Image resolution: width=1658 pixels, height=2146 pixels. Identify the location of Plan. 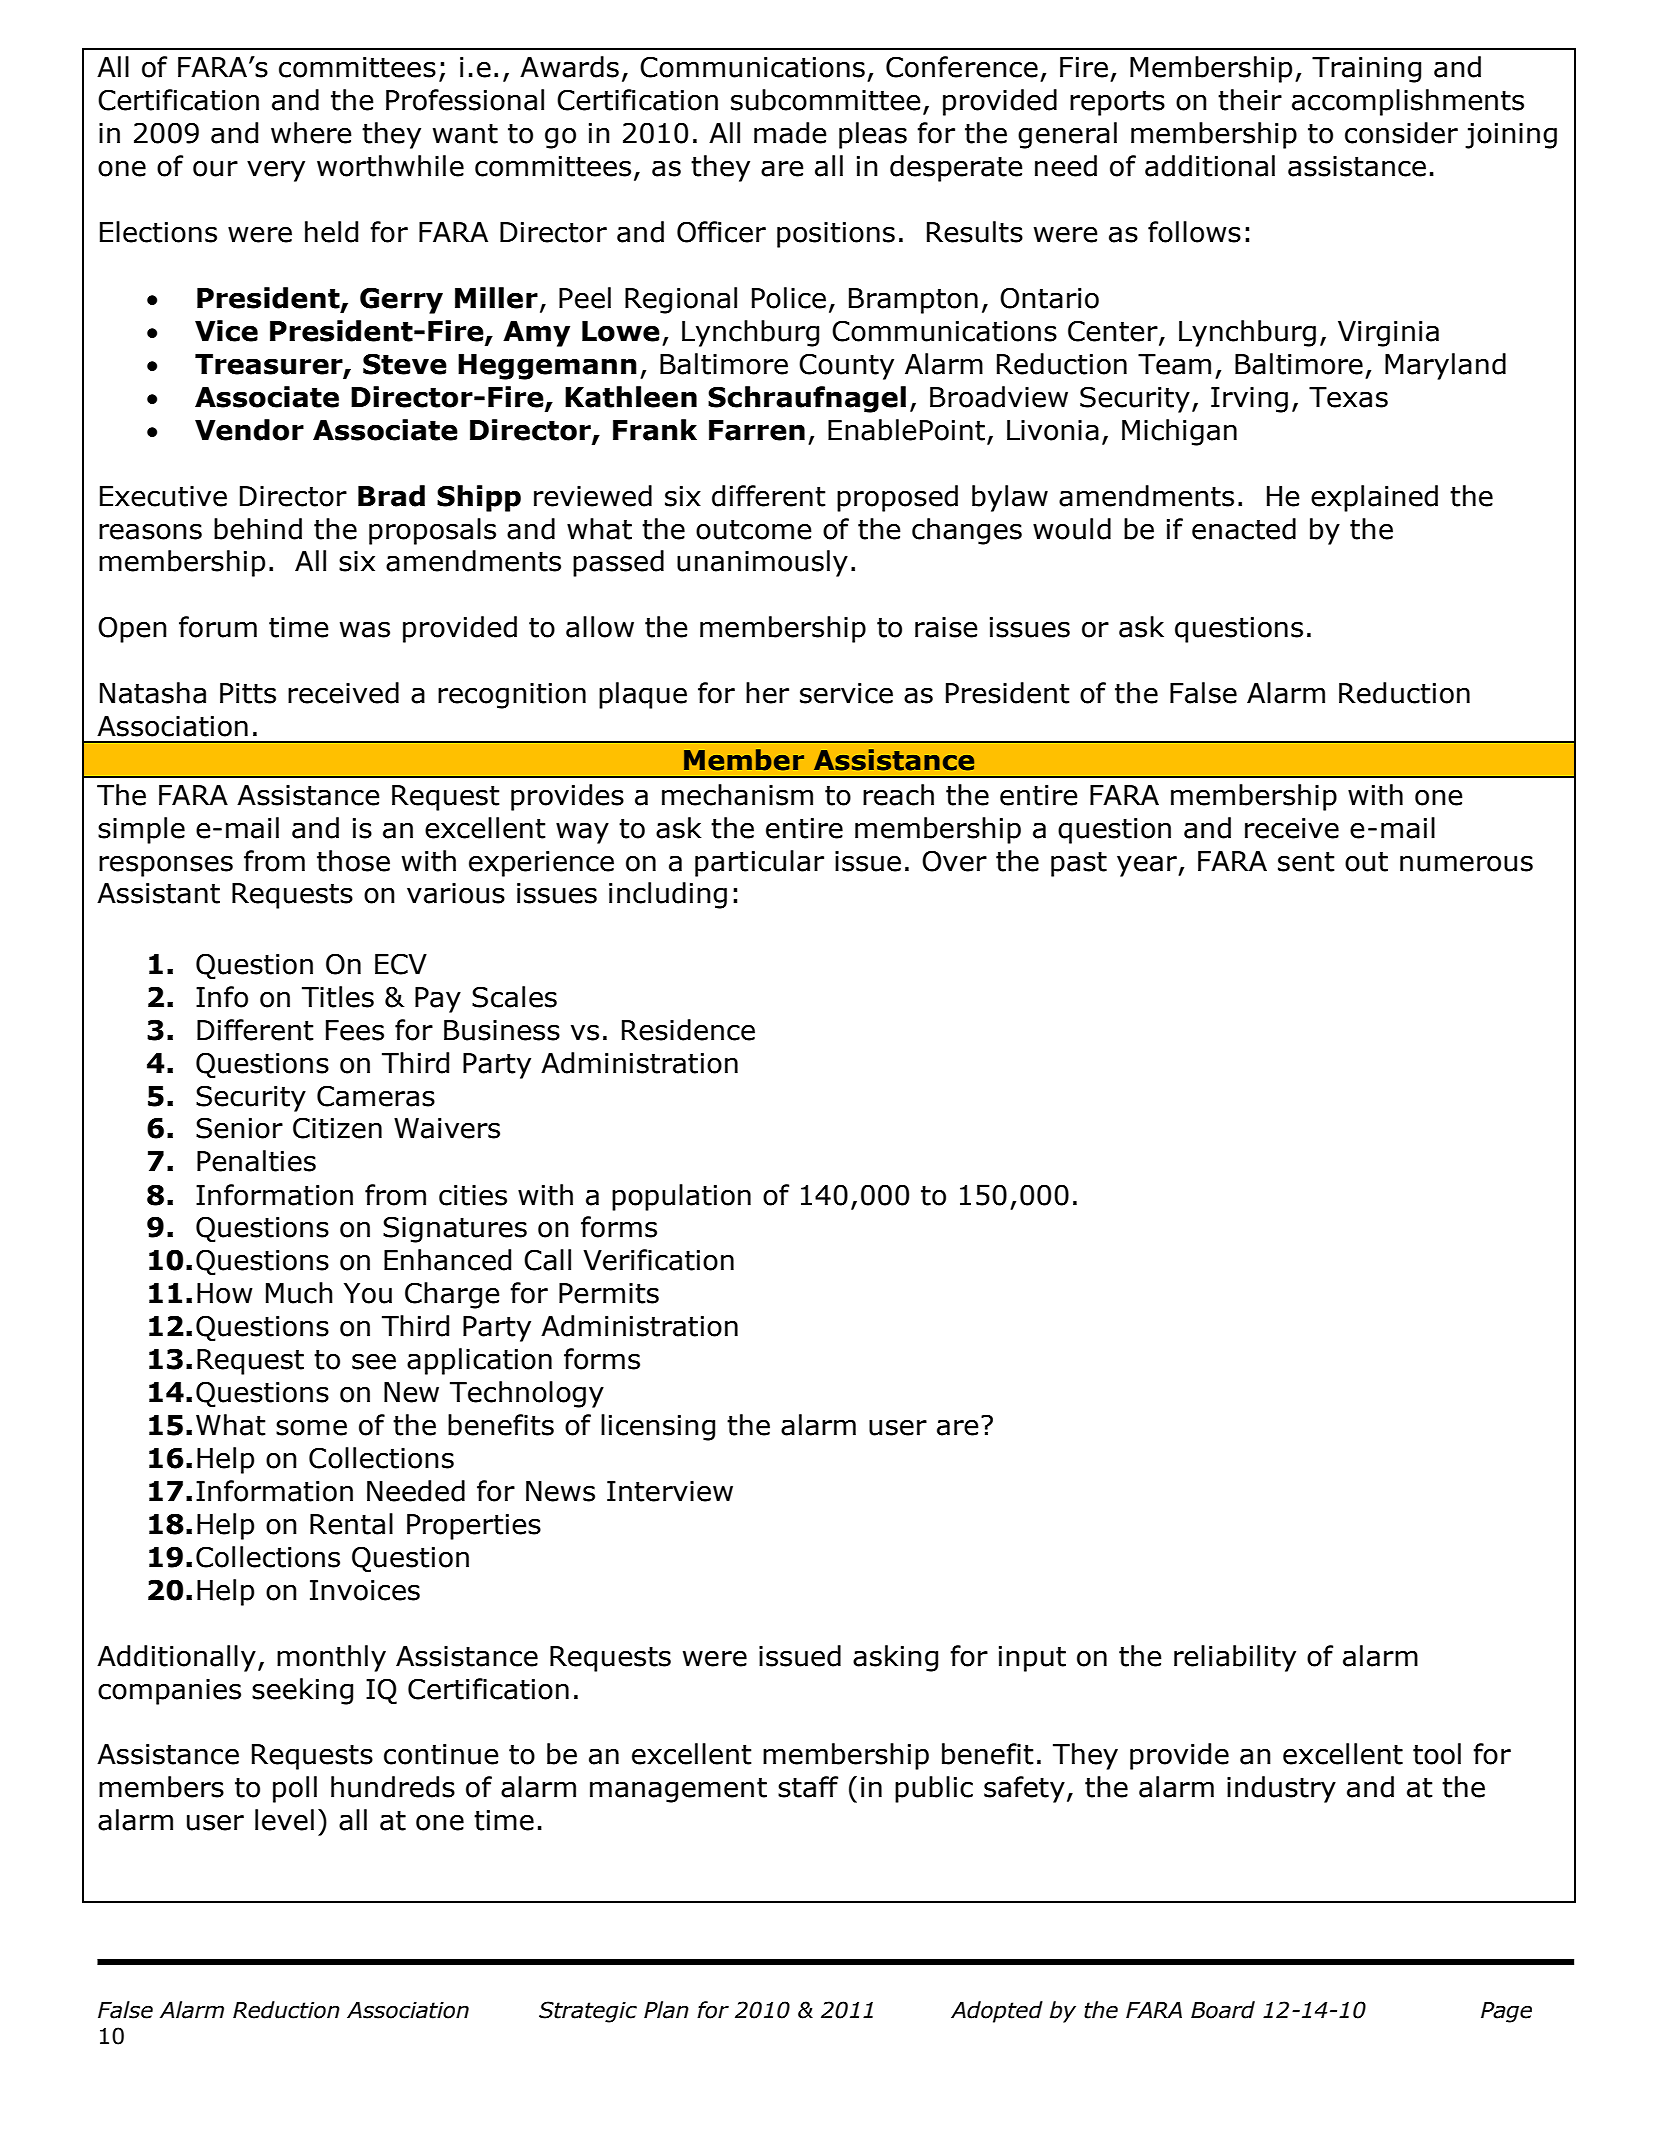
(666, 2010).
